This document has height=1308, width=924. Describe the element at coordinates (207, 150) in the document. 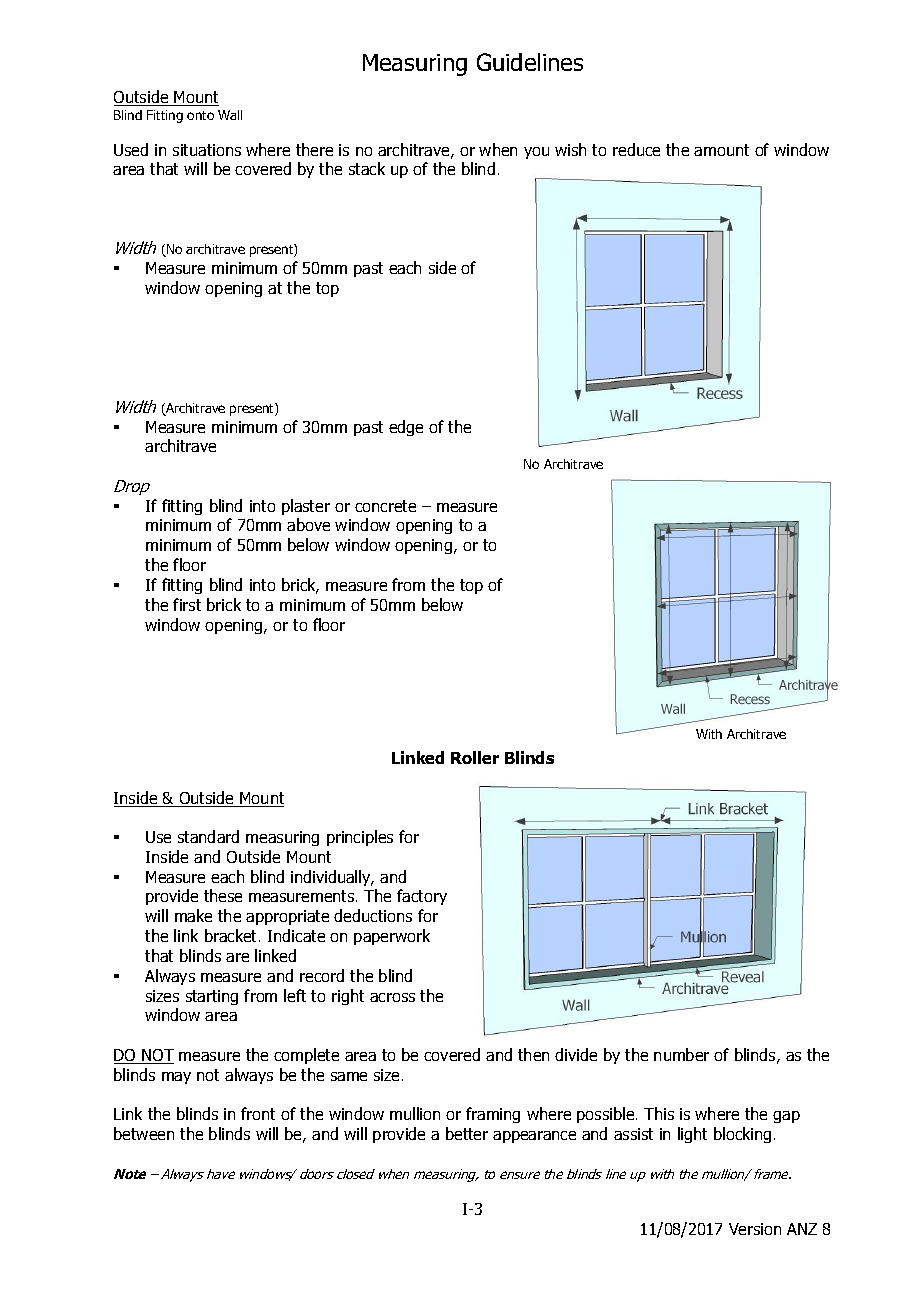

I see `situations` at that location.
